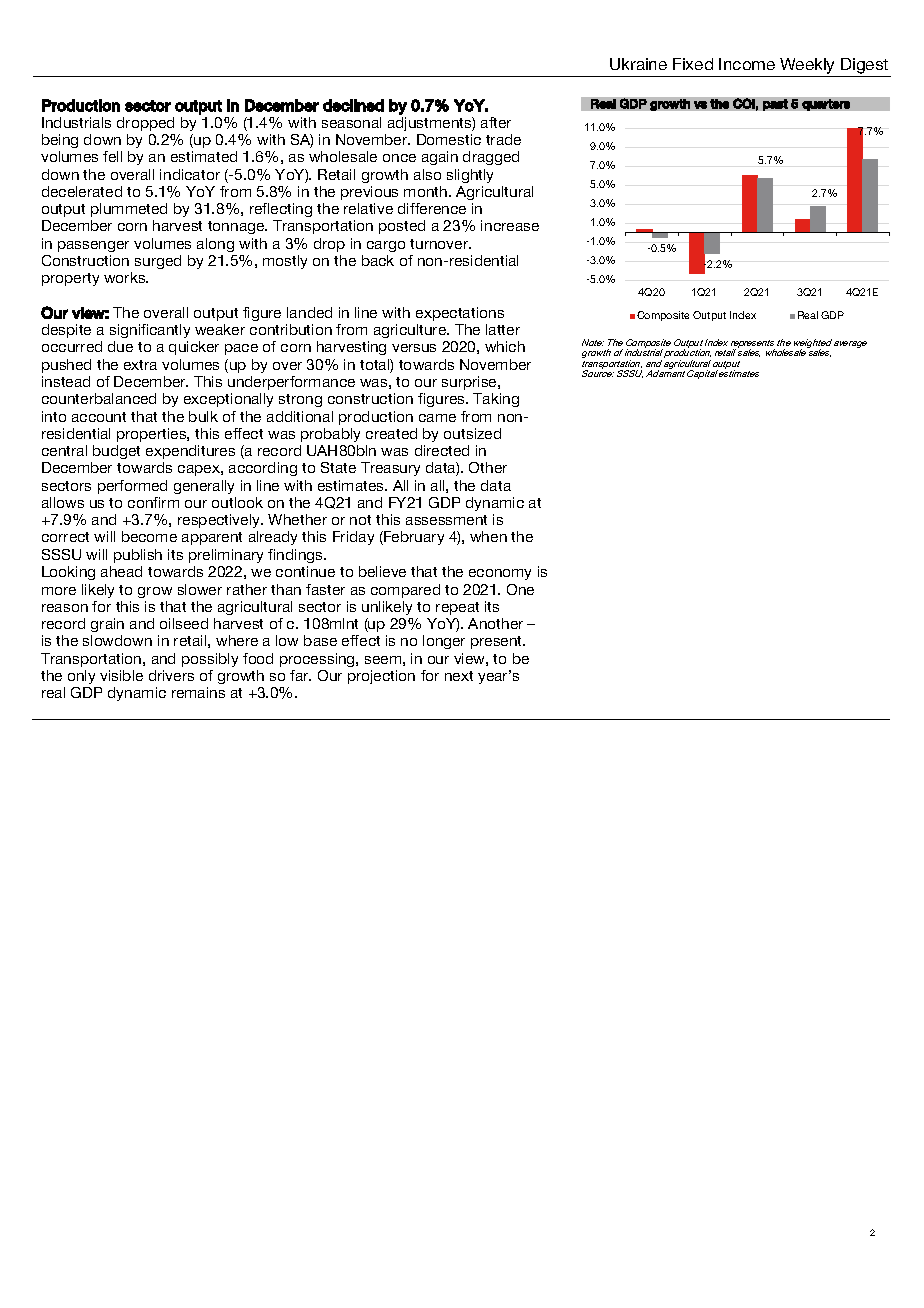  I want to click on extra, so click(140, 365).
